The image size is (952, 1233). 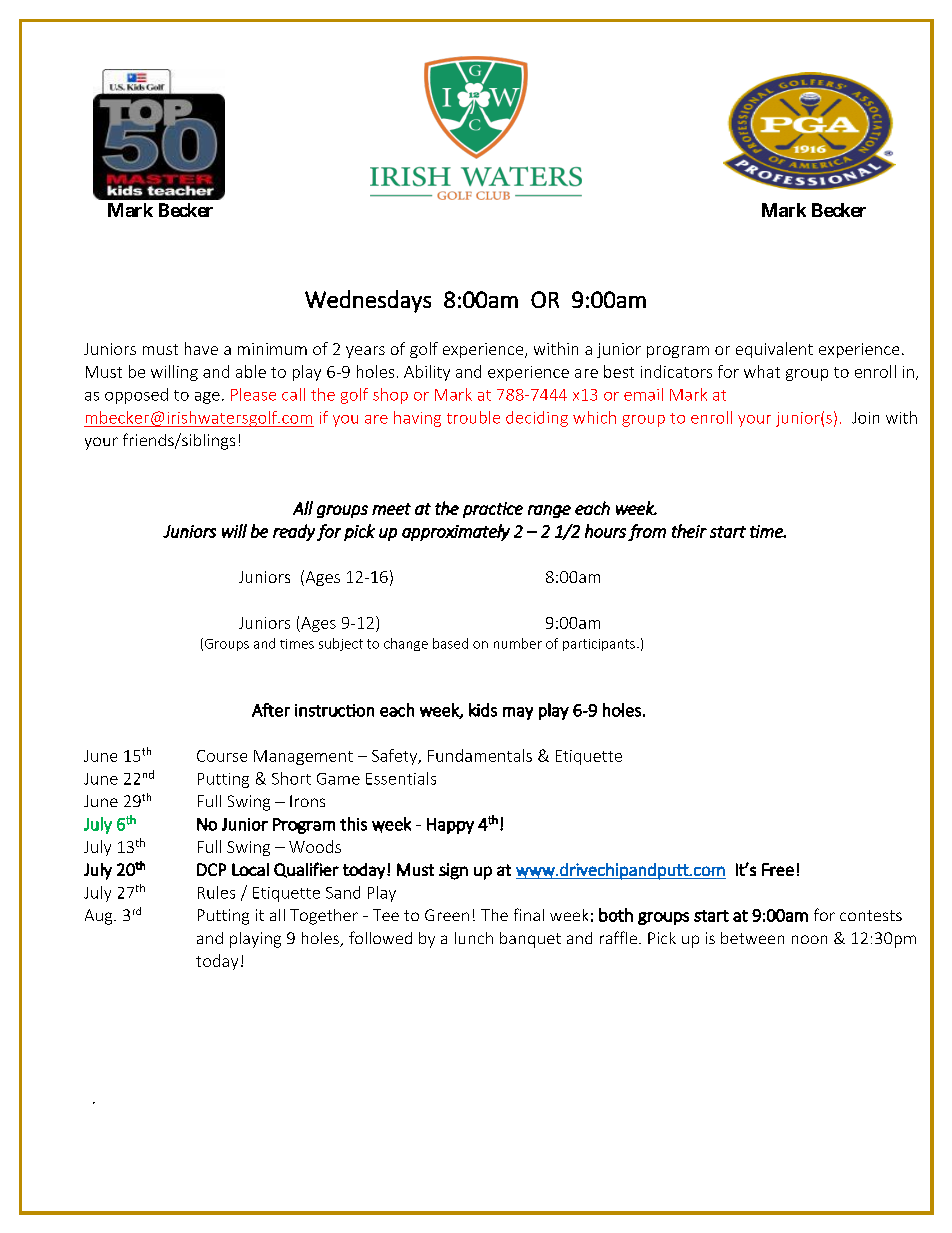 What do you see at coordinates (599, 645) in the screenshot?
I see `participants` at bounding box center [599, 645].
